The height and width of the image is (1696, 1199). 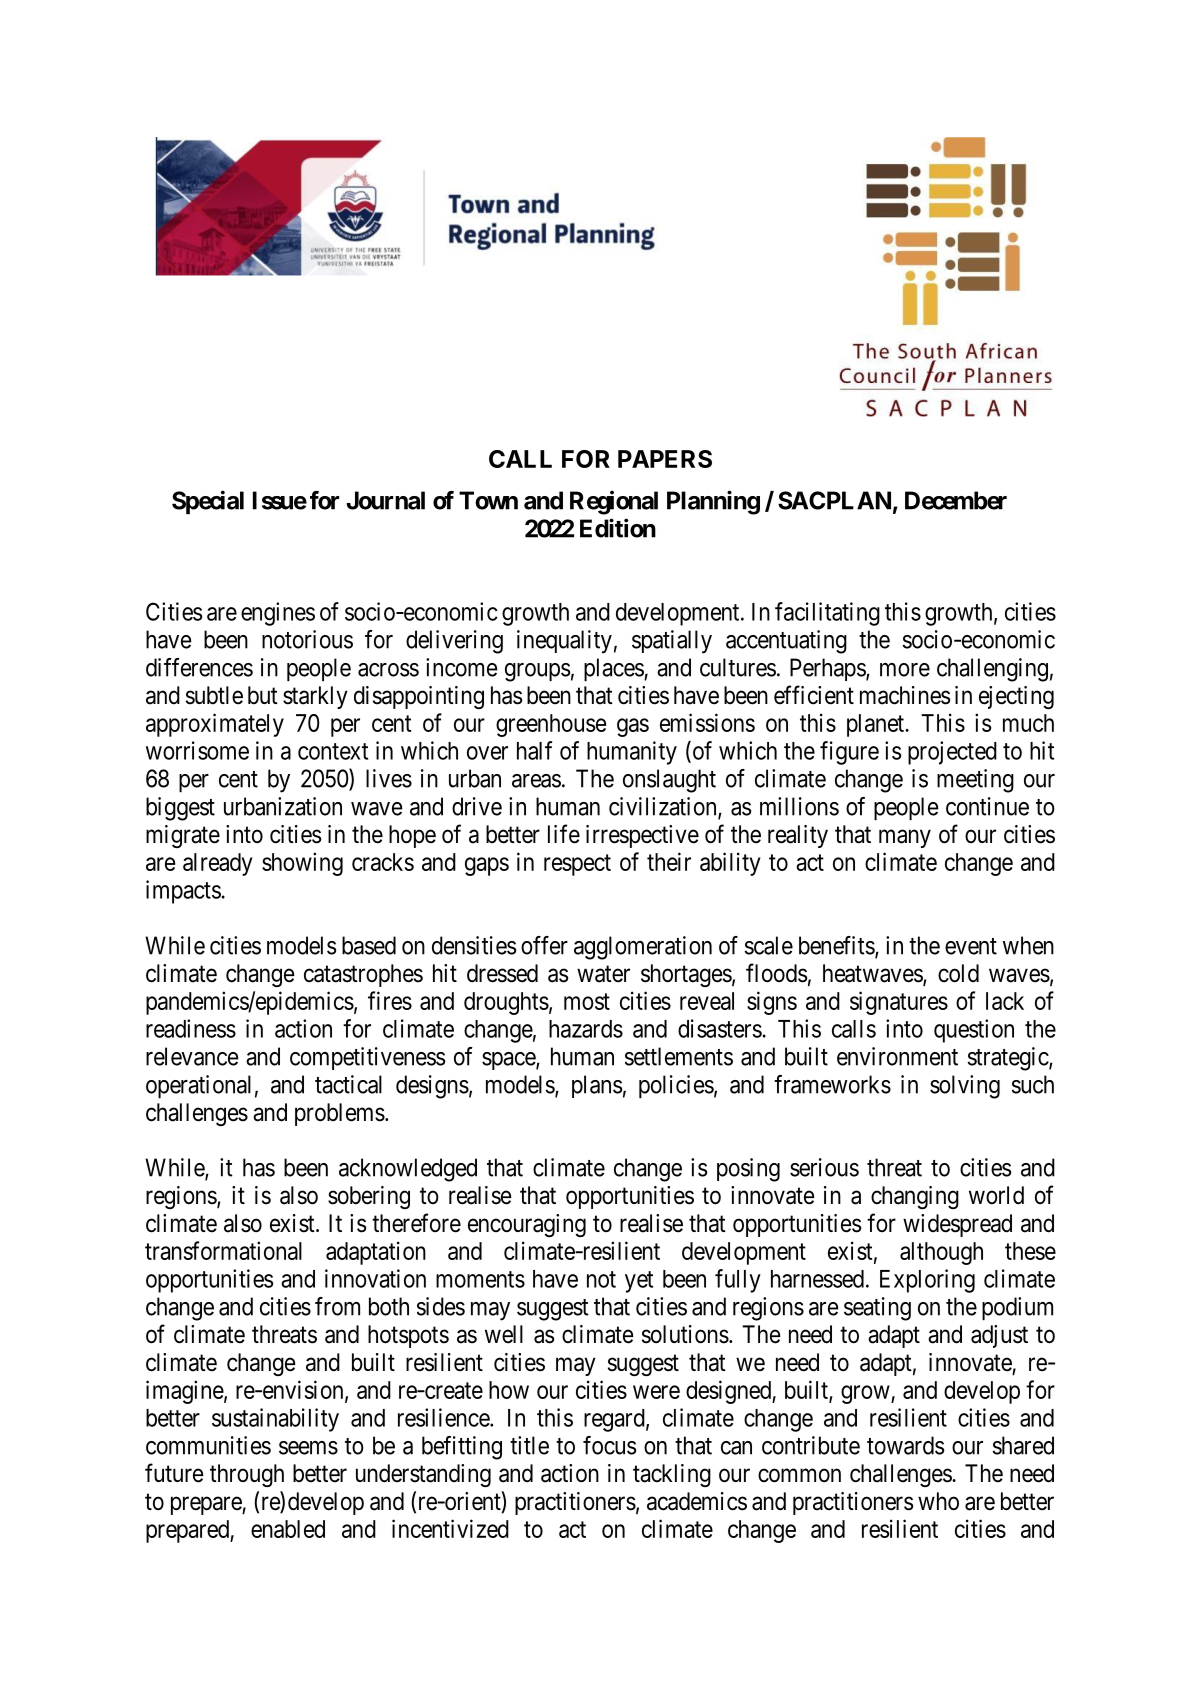 What do you see at coordinates (905, 838) in the image?
I see `many` at bounding box center [905, 838].
